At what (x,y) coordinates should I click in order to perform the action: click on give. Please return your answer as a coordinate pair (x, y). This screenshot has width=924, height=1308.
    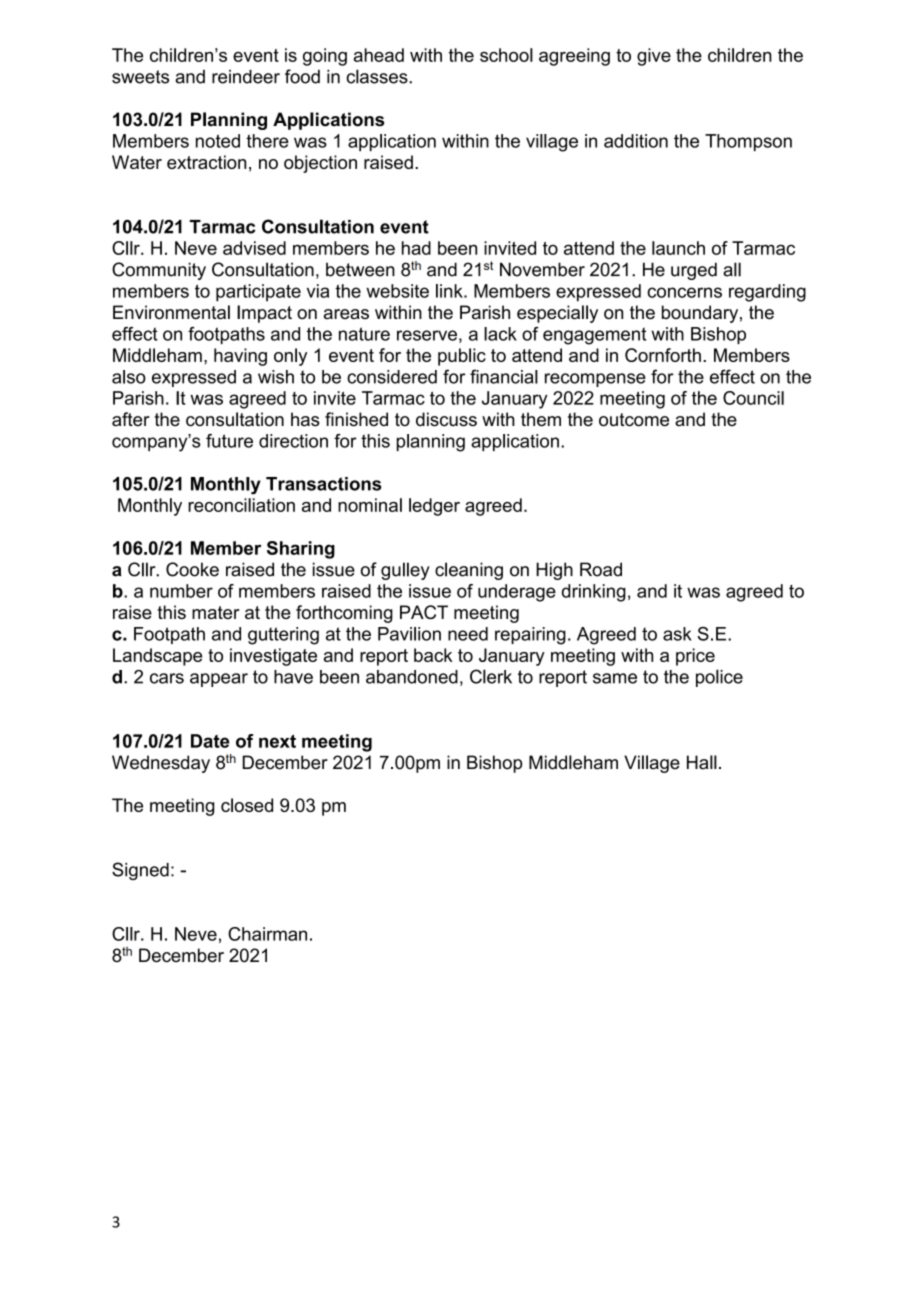
    Looking at the image, I should click on (654, 57).
